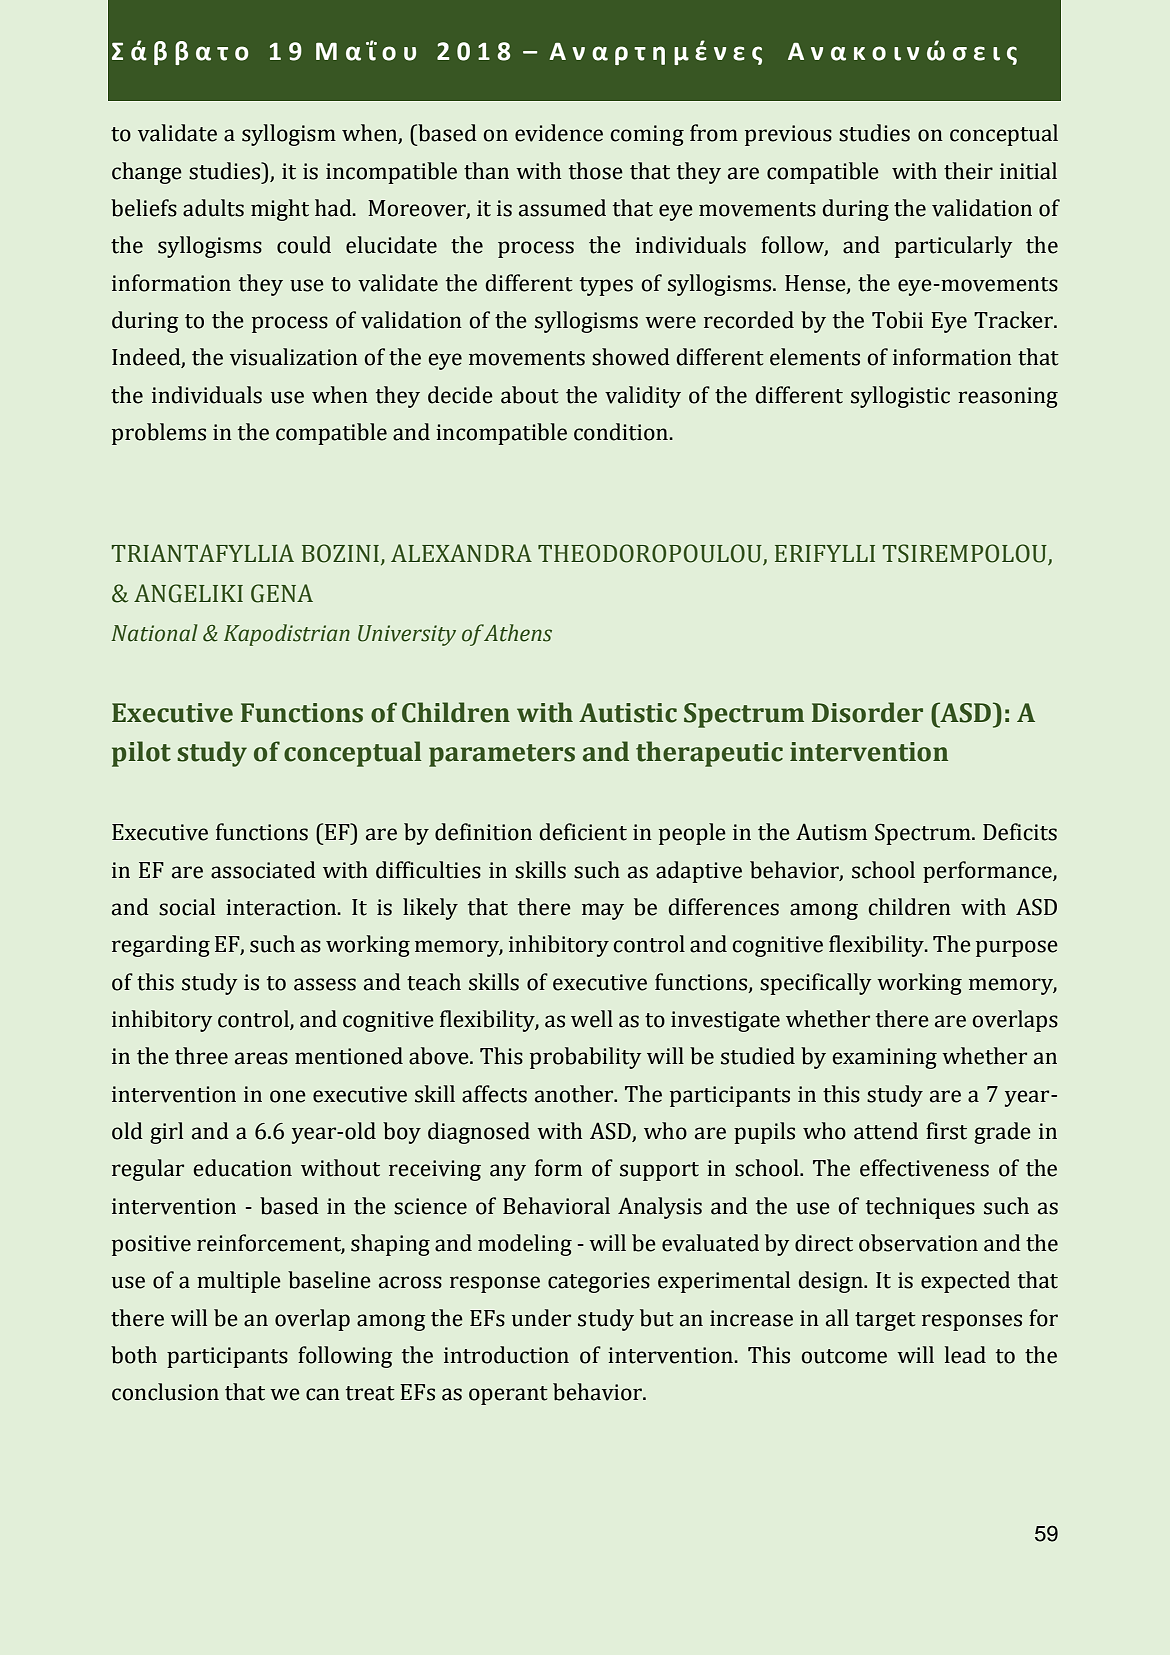 The image size is (1170, 1655). I want to click on Disorder, so click(867, 712).
